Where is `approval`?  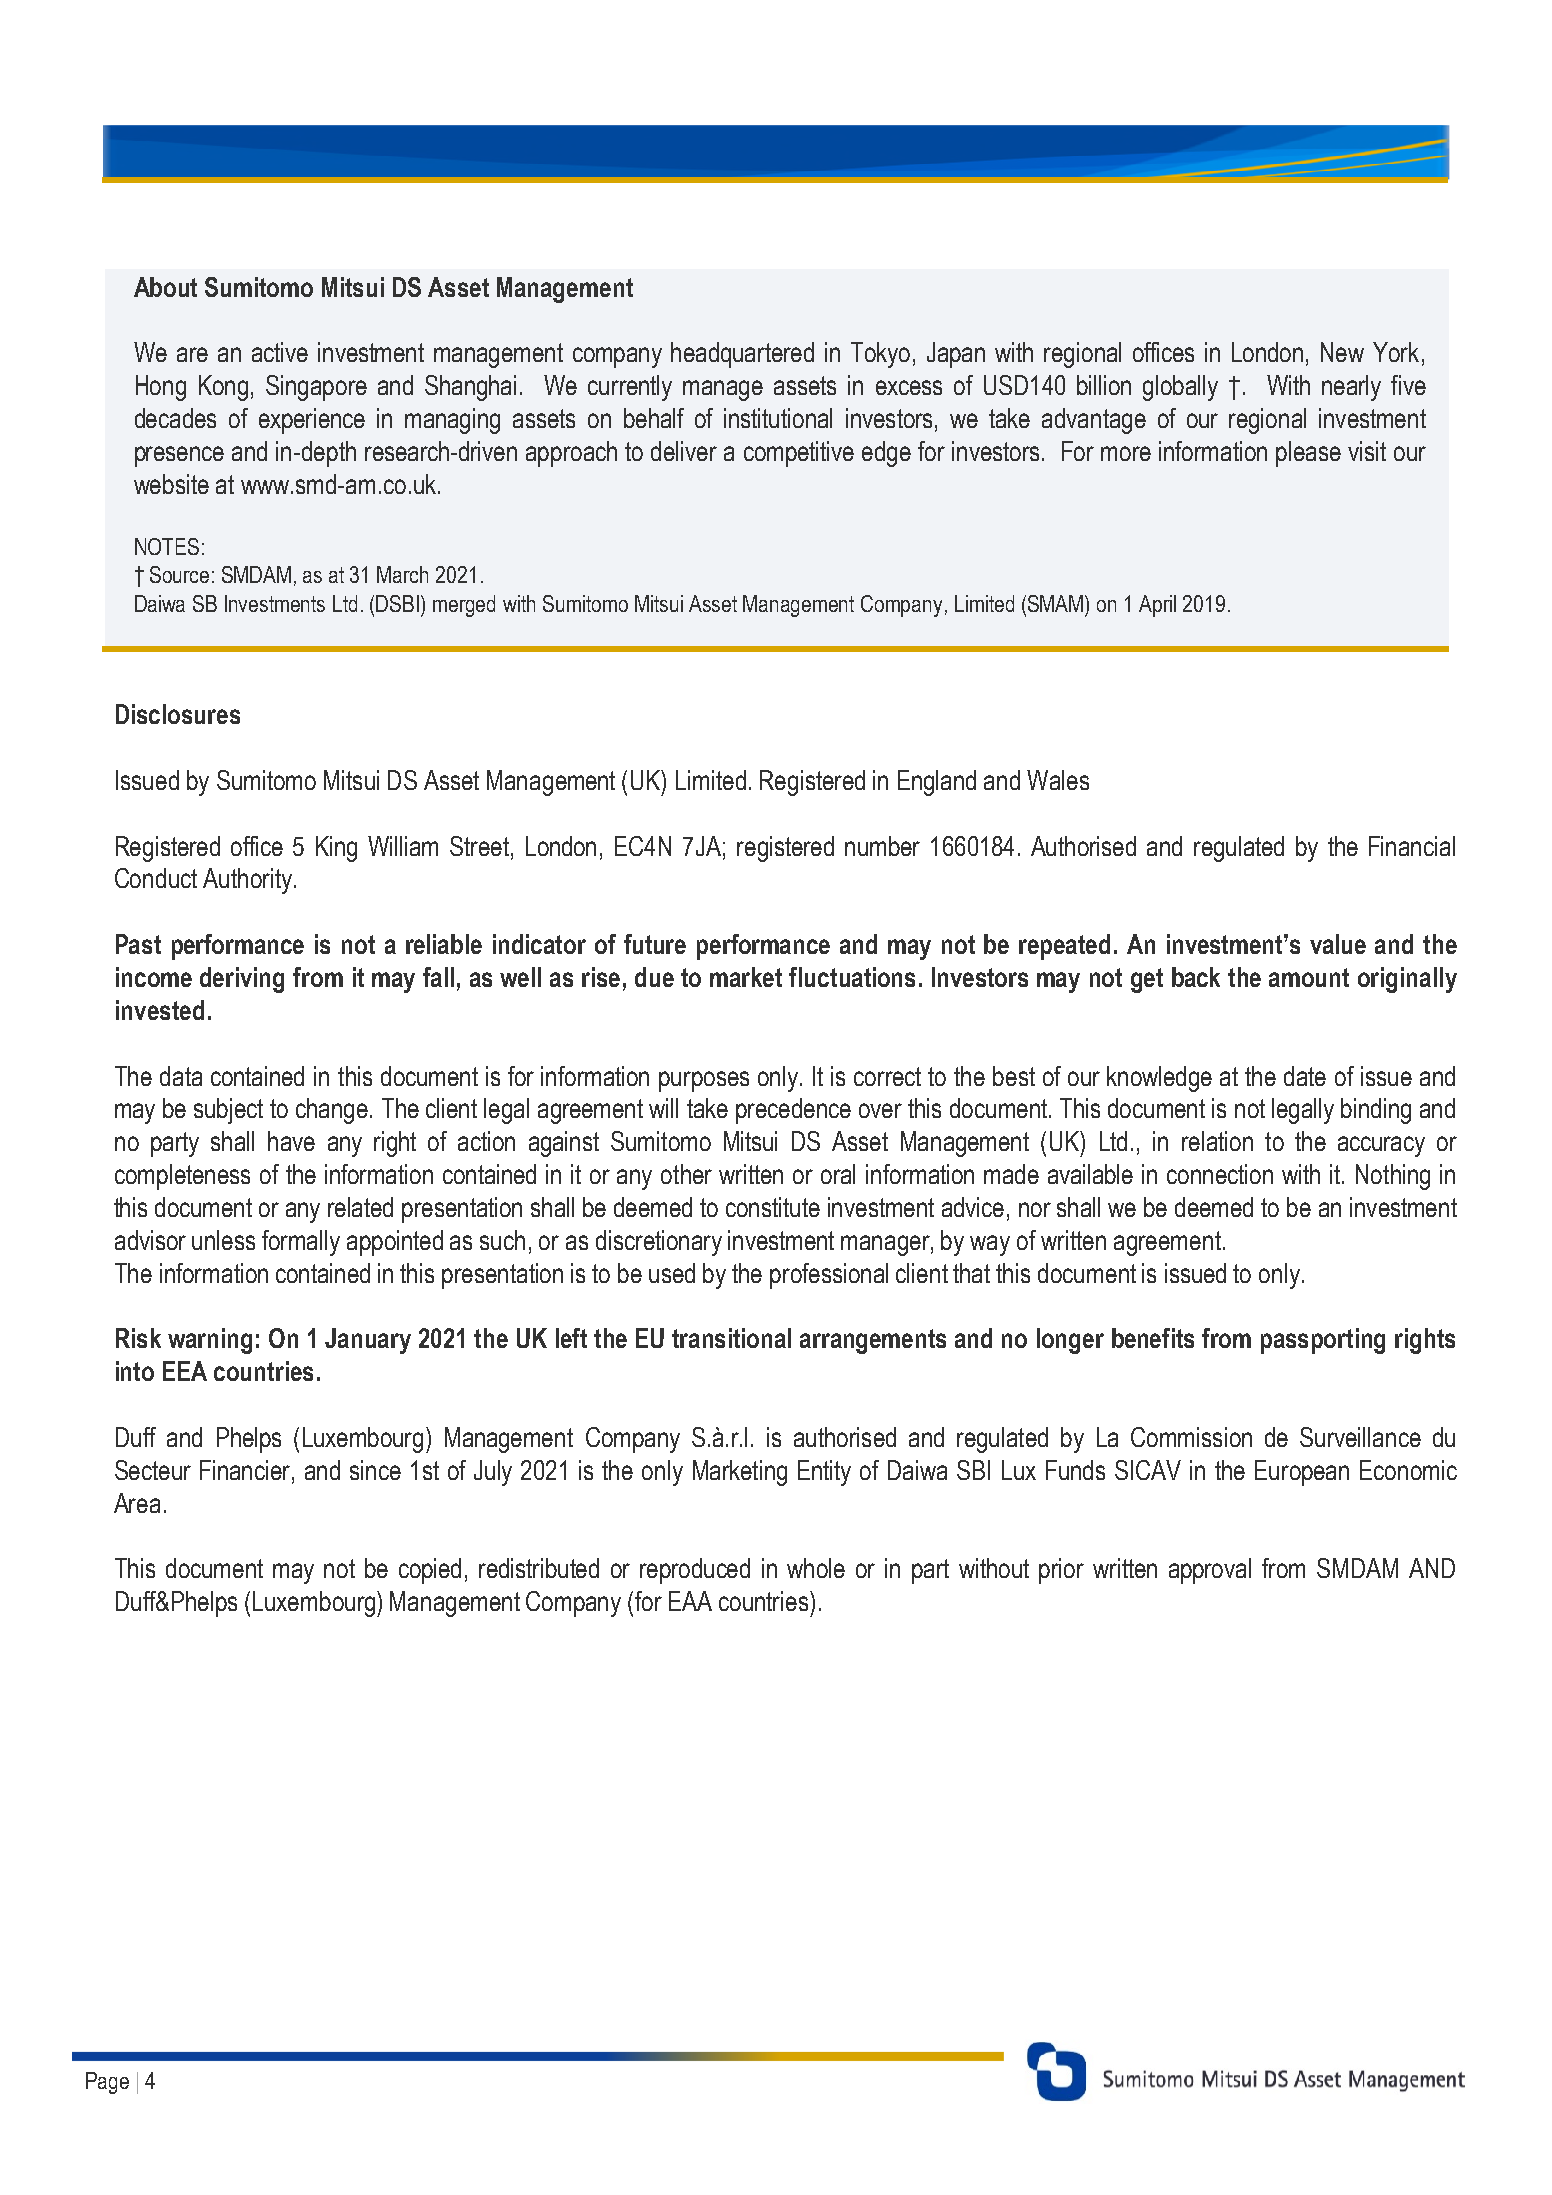
approval is located at coordinates (1210, 1571).
